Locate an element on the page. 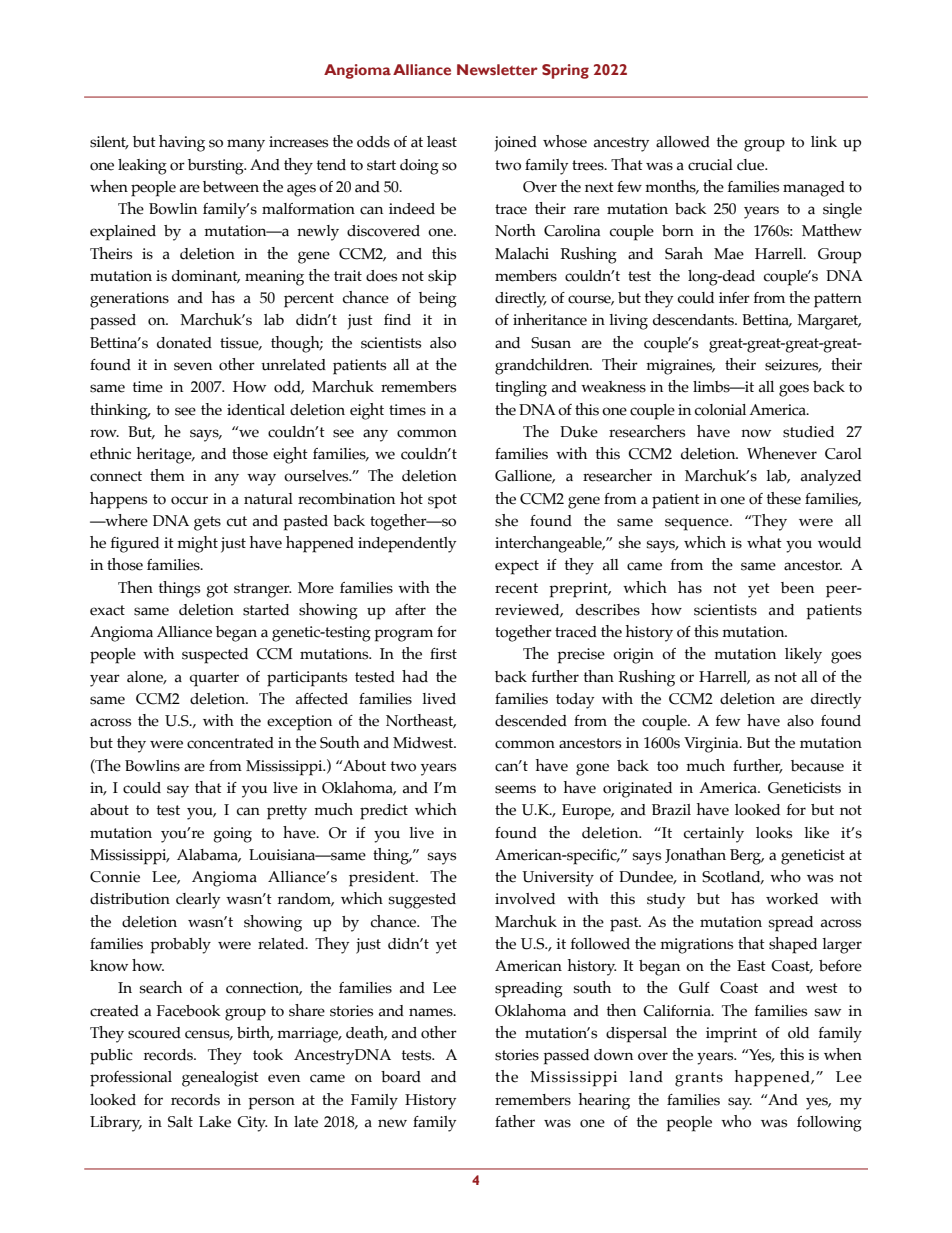 The image size is (952, 1233). clue is located at coordinates (751, 165).
